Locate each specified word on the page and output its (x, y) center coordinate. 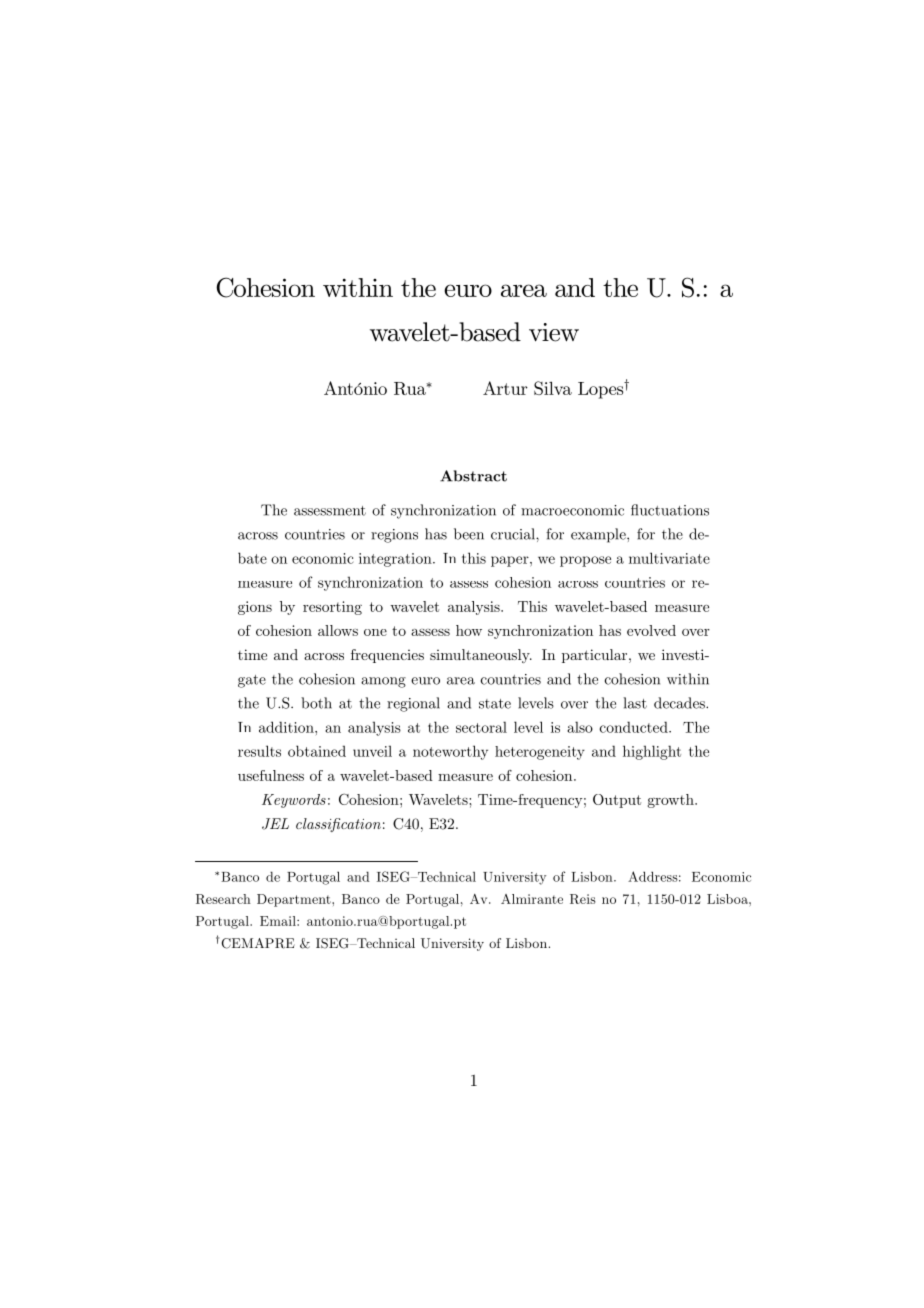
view (554, 332)
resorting (332, 608)
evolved (651, 630)
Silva (553, 388)
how (469, 630)
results (259, 751)
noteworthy (450, 752)
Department (295, 900)
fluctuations (670, 510)
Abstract (473, 476)
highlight (652, 752)
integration (396, 560)
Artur (505, 388)
